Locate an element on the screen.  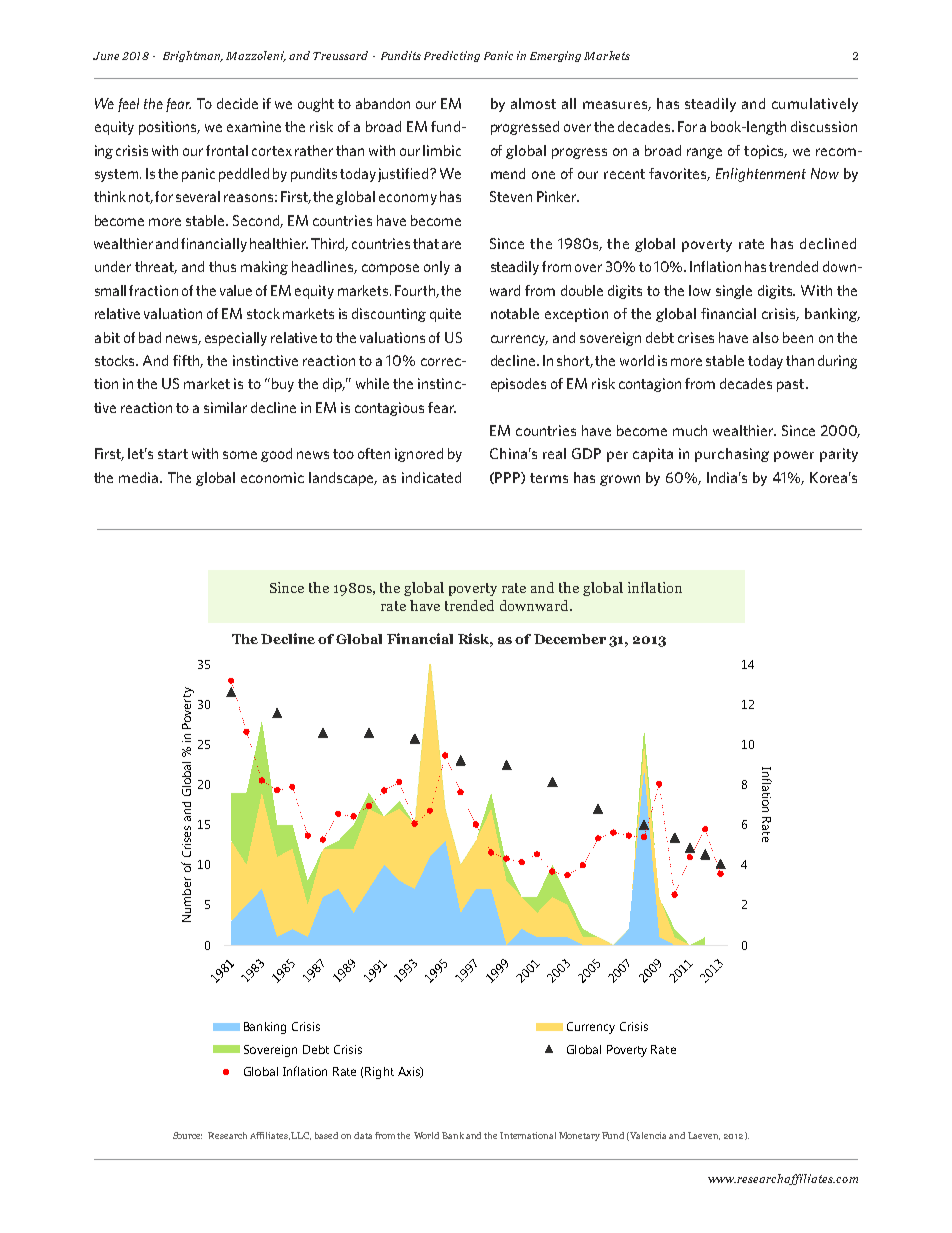
Predicting is located at coordinates (452, 56).
